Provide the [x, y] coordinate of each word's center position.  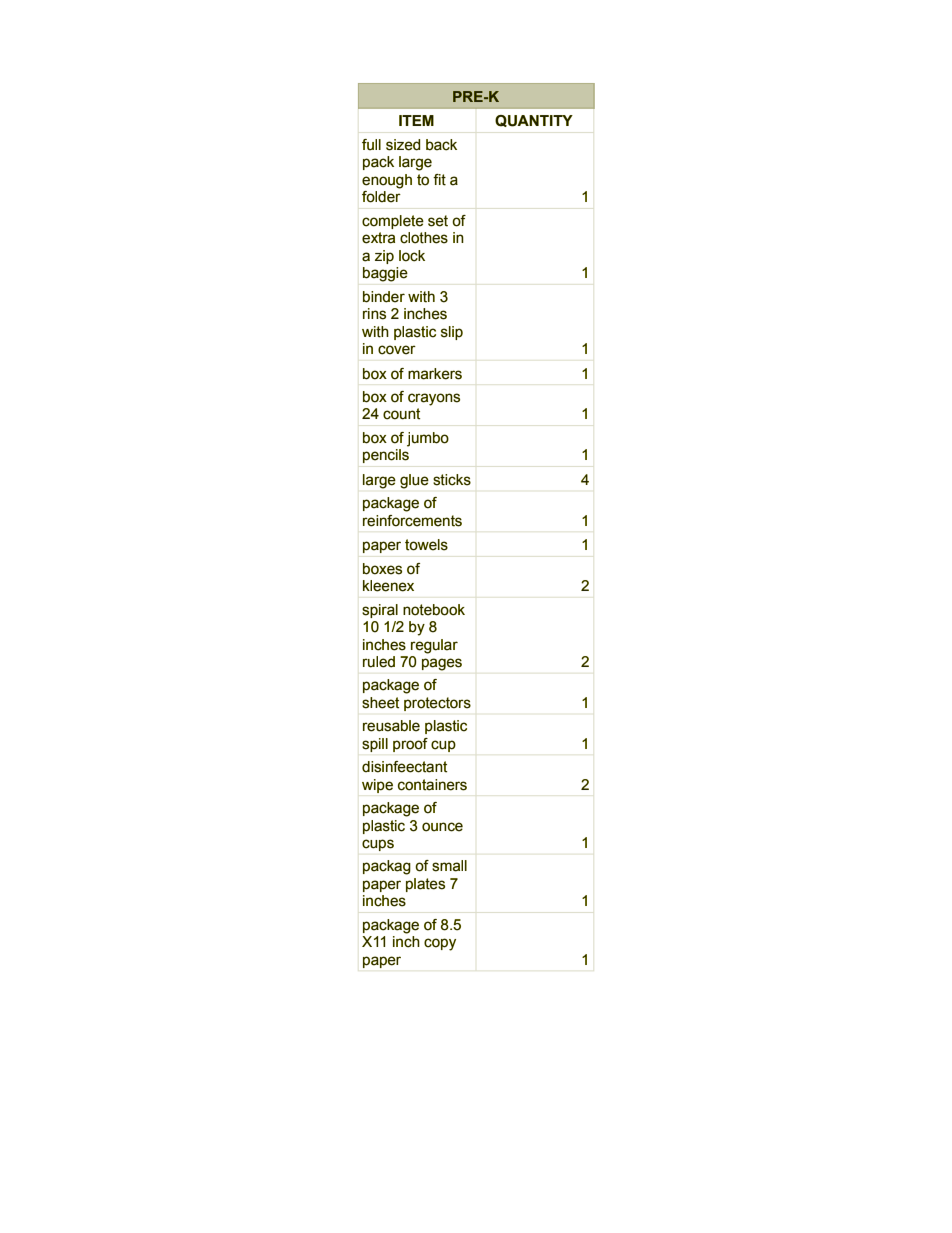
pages [442, 664]
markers [435, 374]
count [401, 414]
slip [452, 333]
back [441, 145]
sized [403, 145]
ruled [379, 662]
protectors [437, 704]
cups [378, 845]
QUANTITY [534, 121]
